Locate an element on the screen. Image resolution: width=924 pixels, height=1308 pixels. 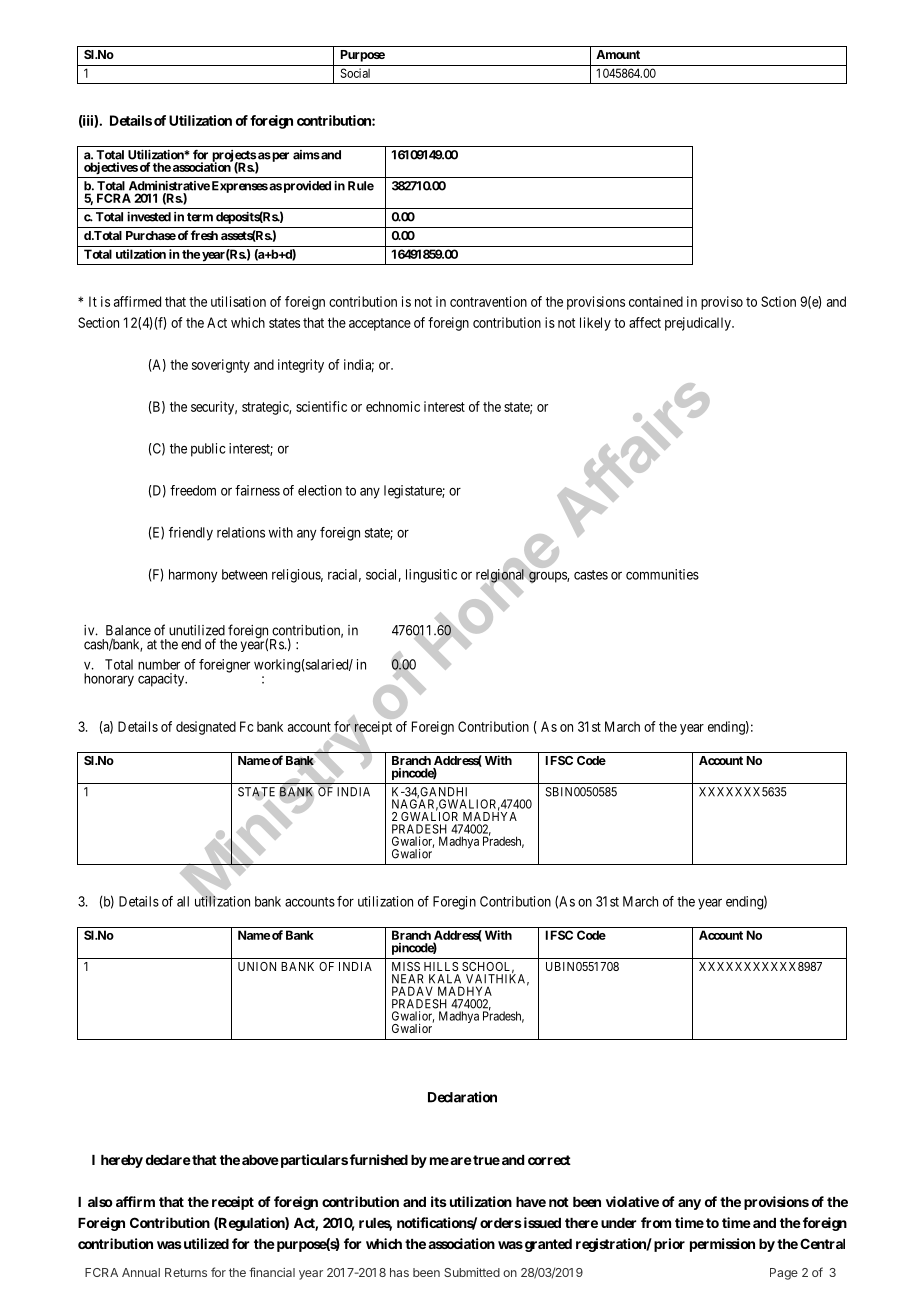
UNION is located at coordinates (257, 966).
